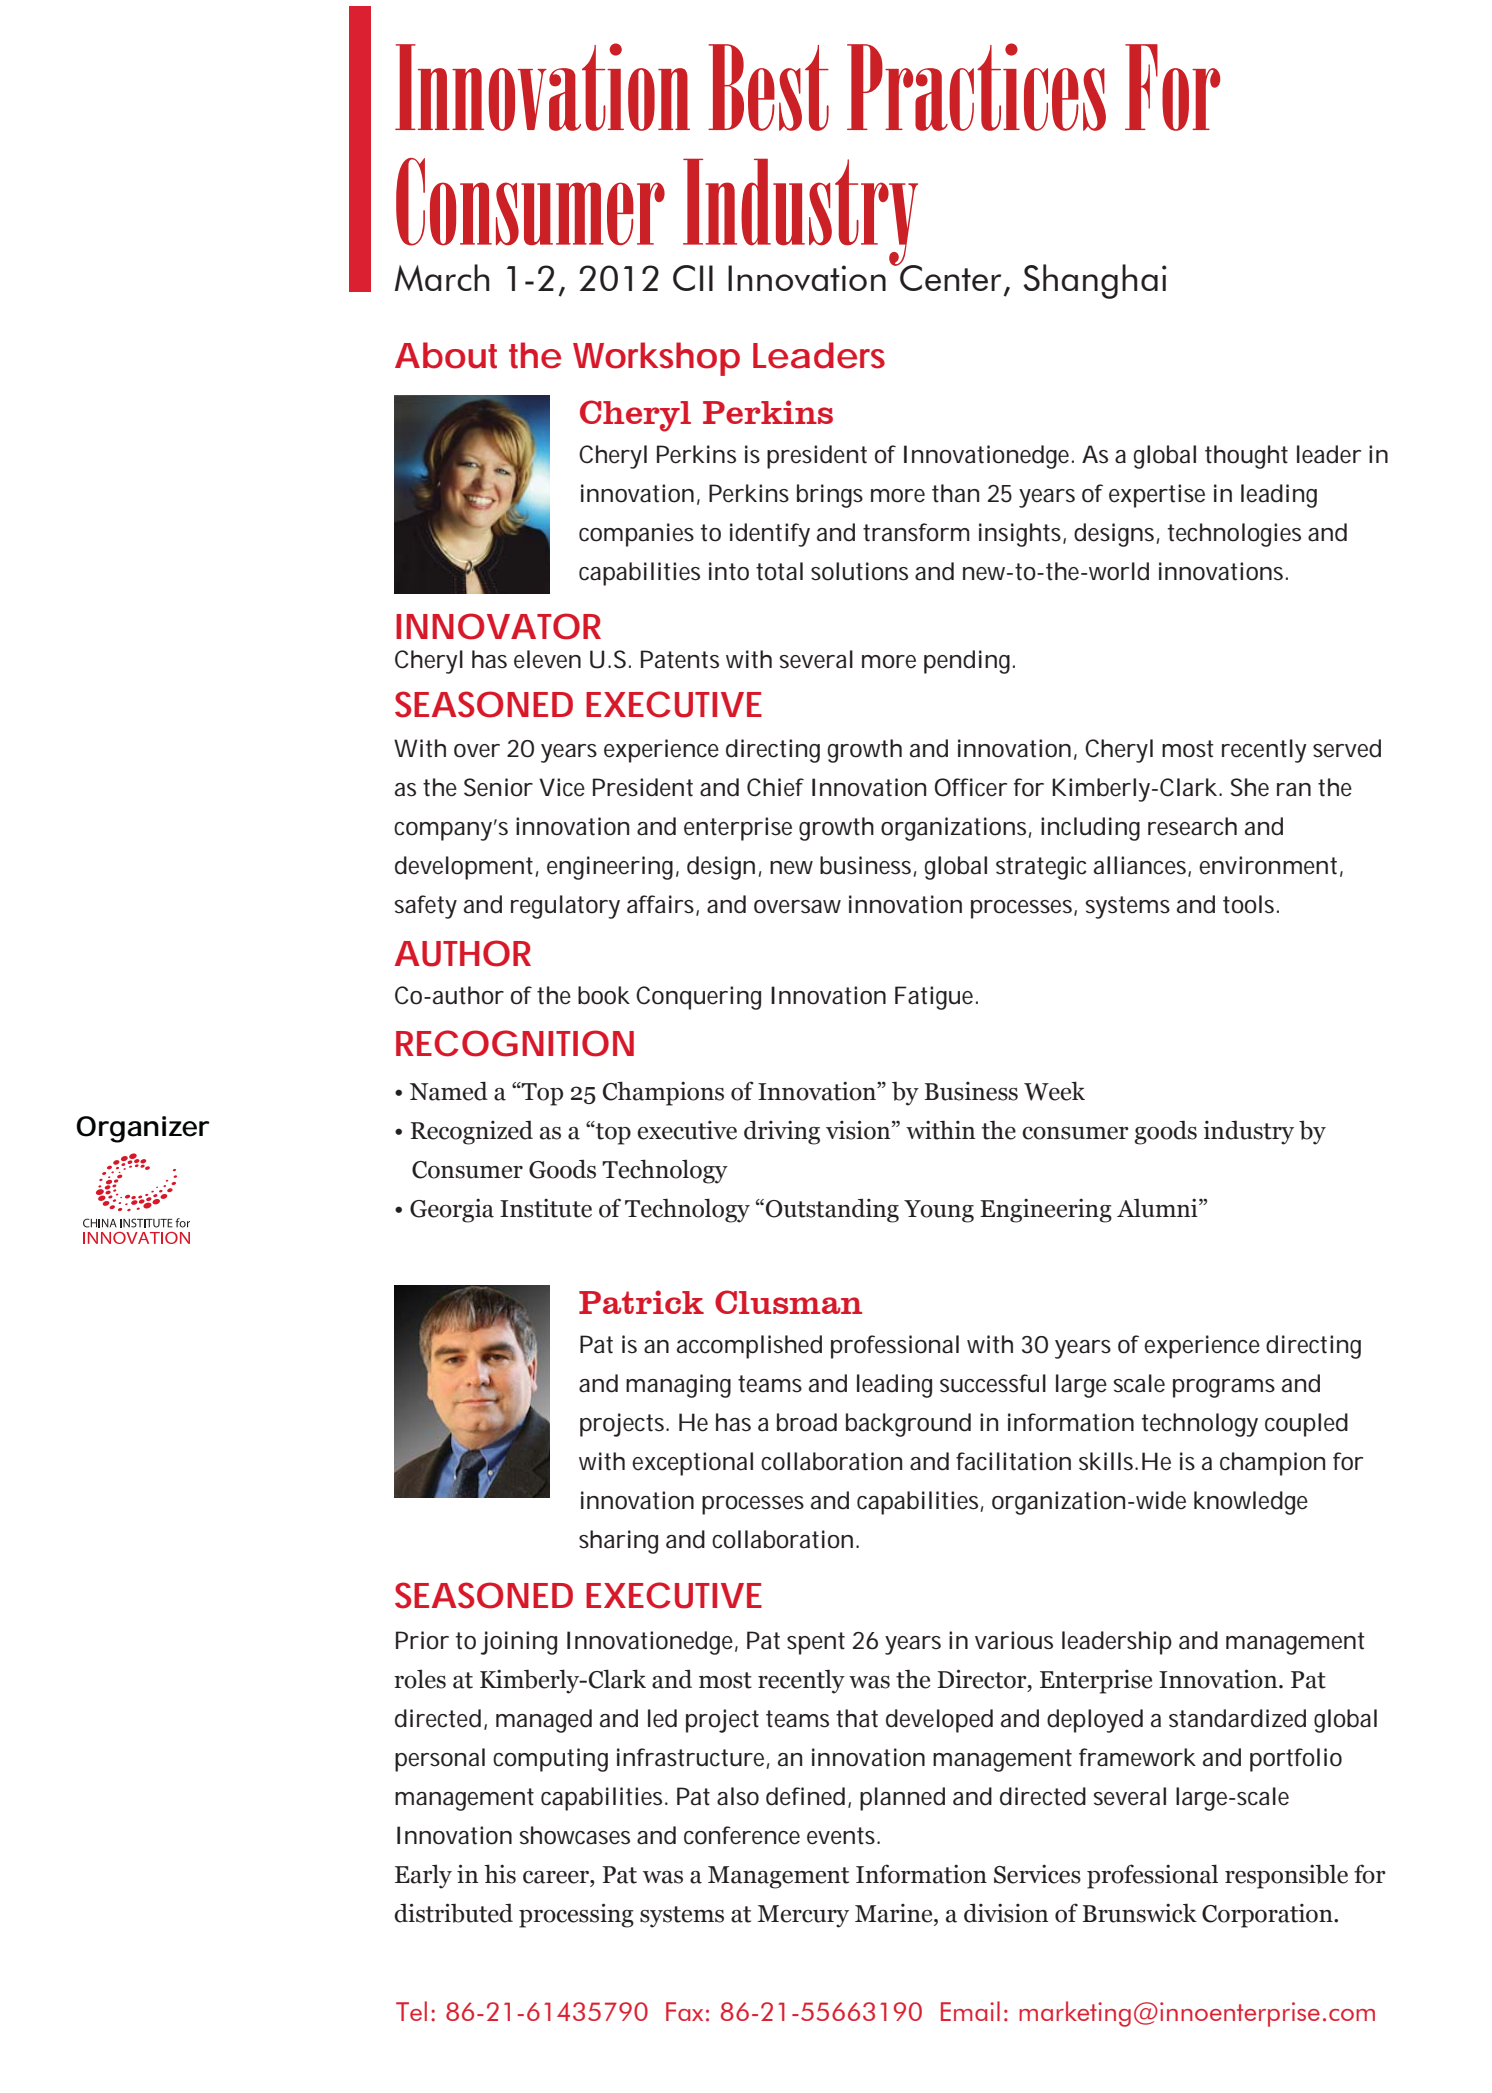  Describe the element at coordinates (411, 2011) in the screenshot. I see `Tel` at that location.
